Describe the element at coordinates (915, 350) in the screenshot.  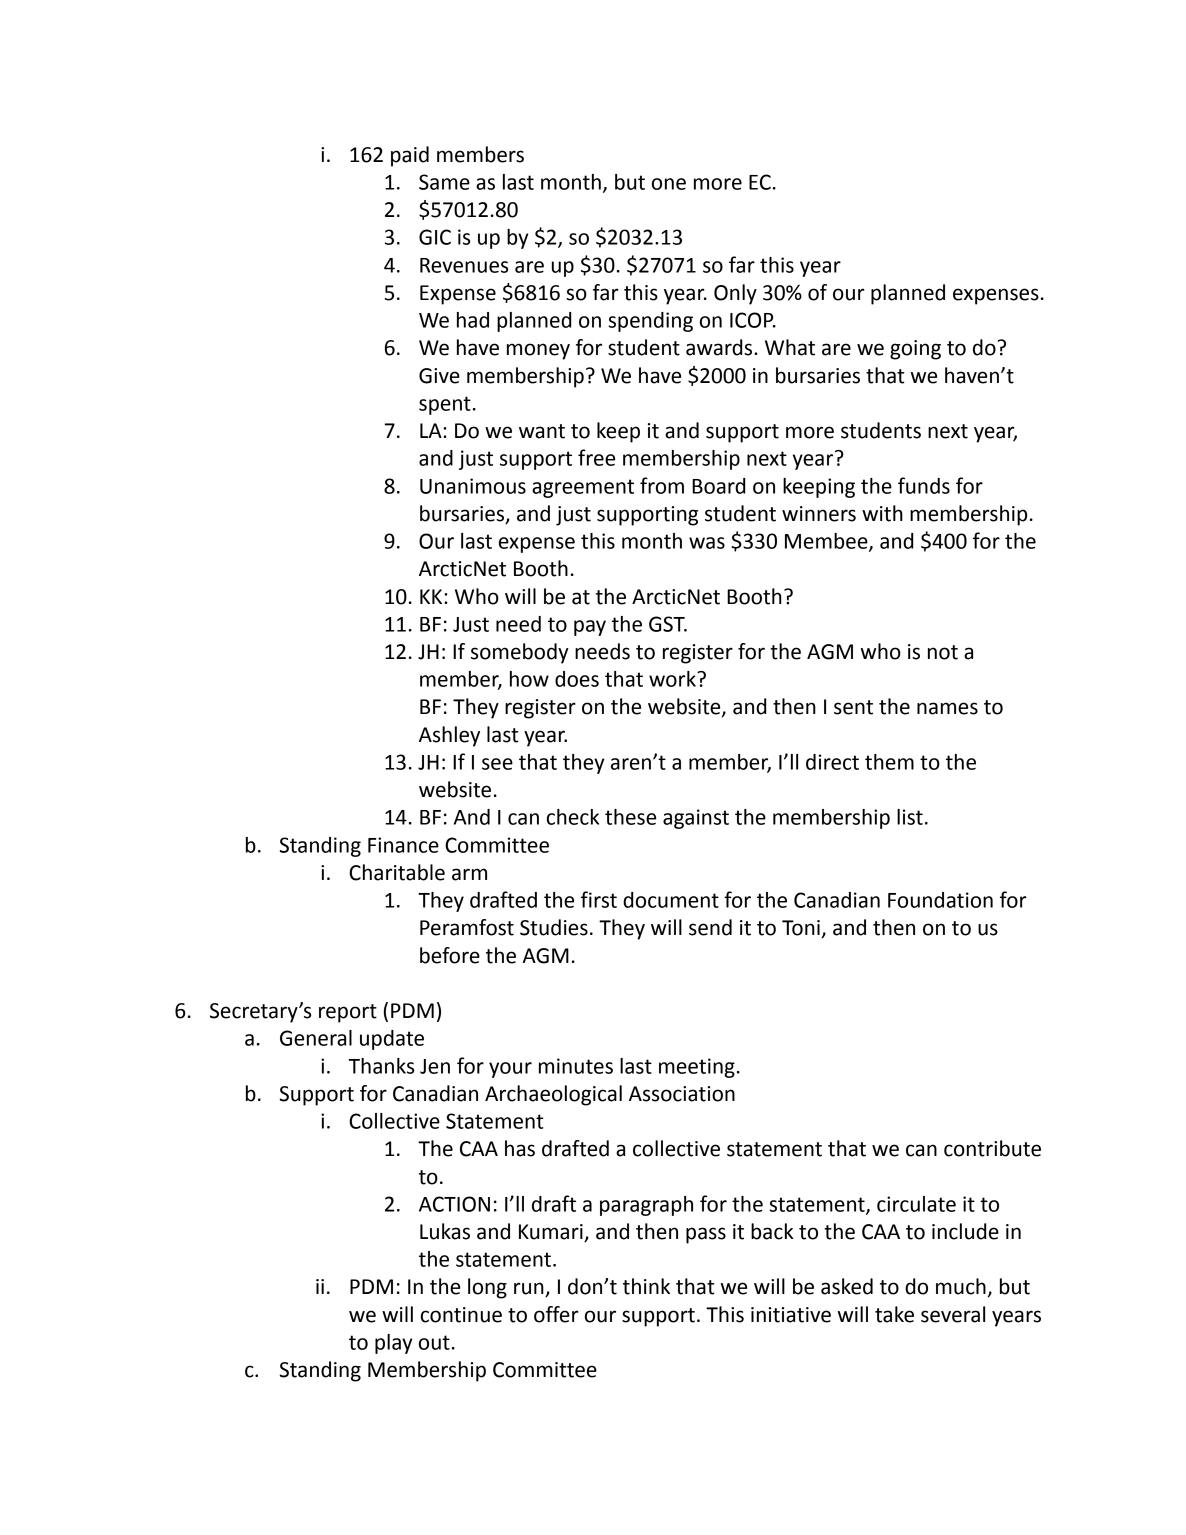
I see `going` at that location.
